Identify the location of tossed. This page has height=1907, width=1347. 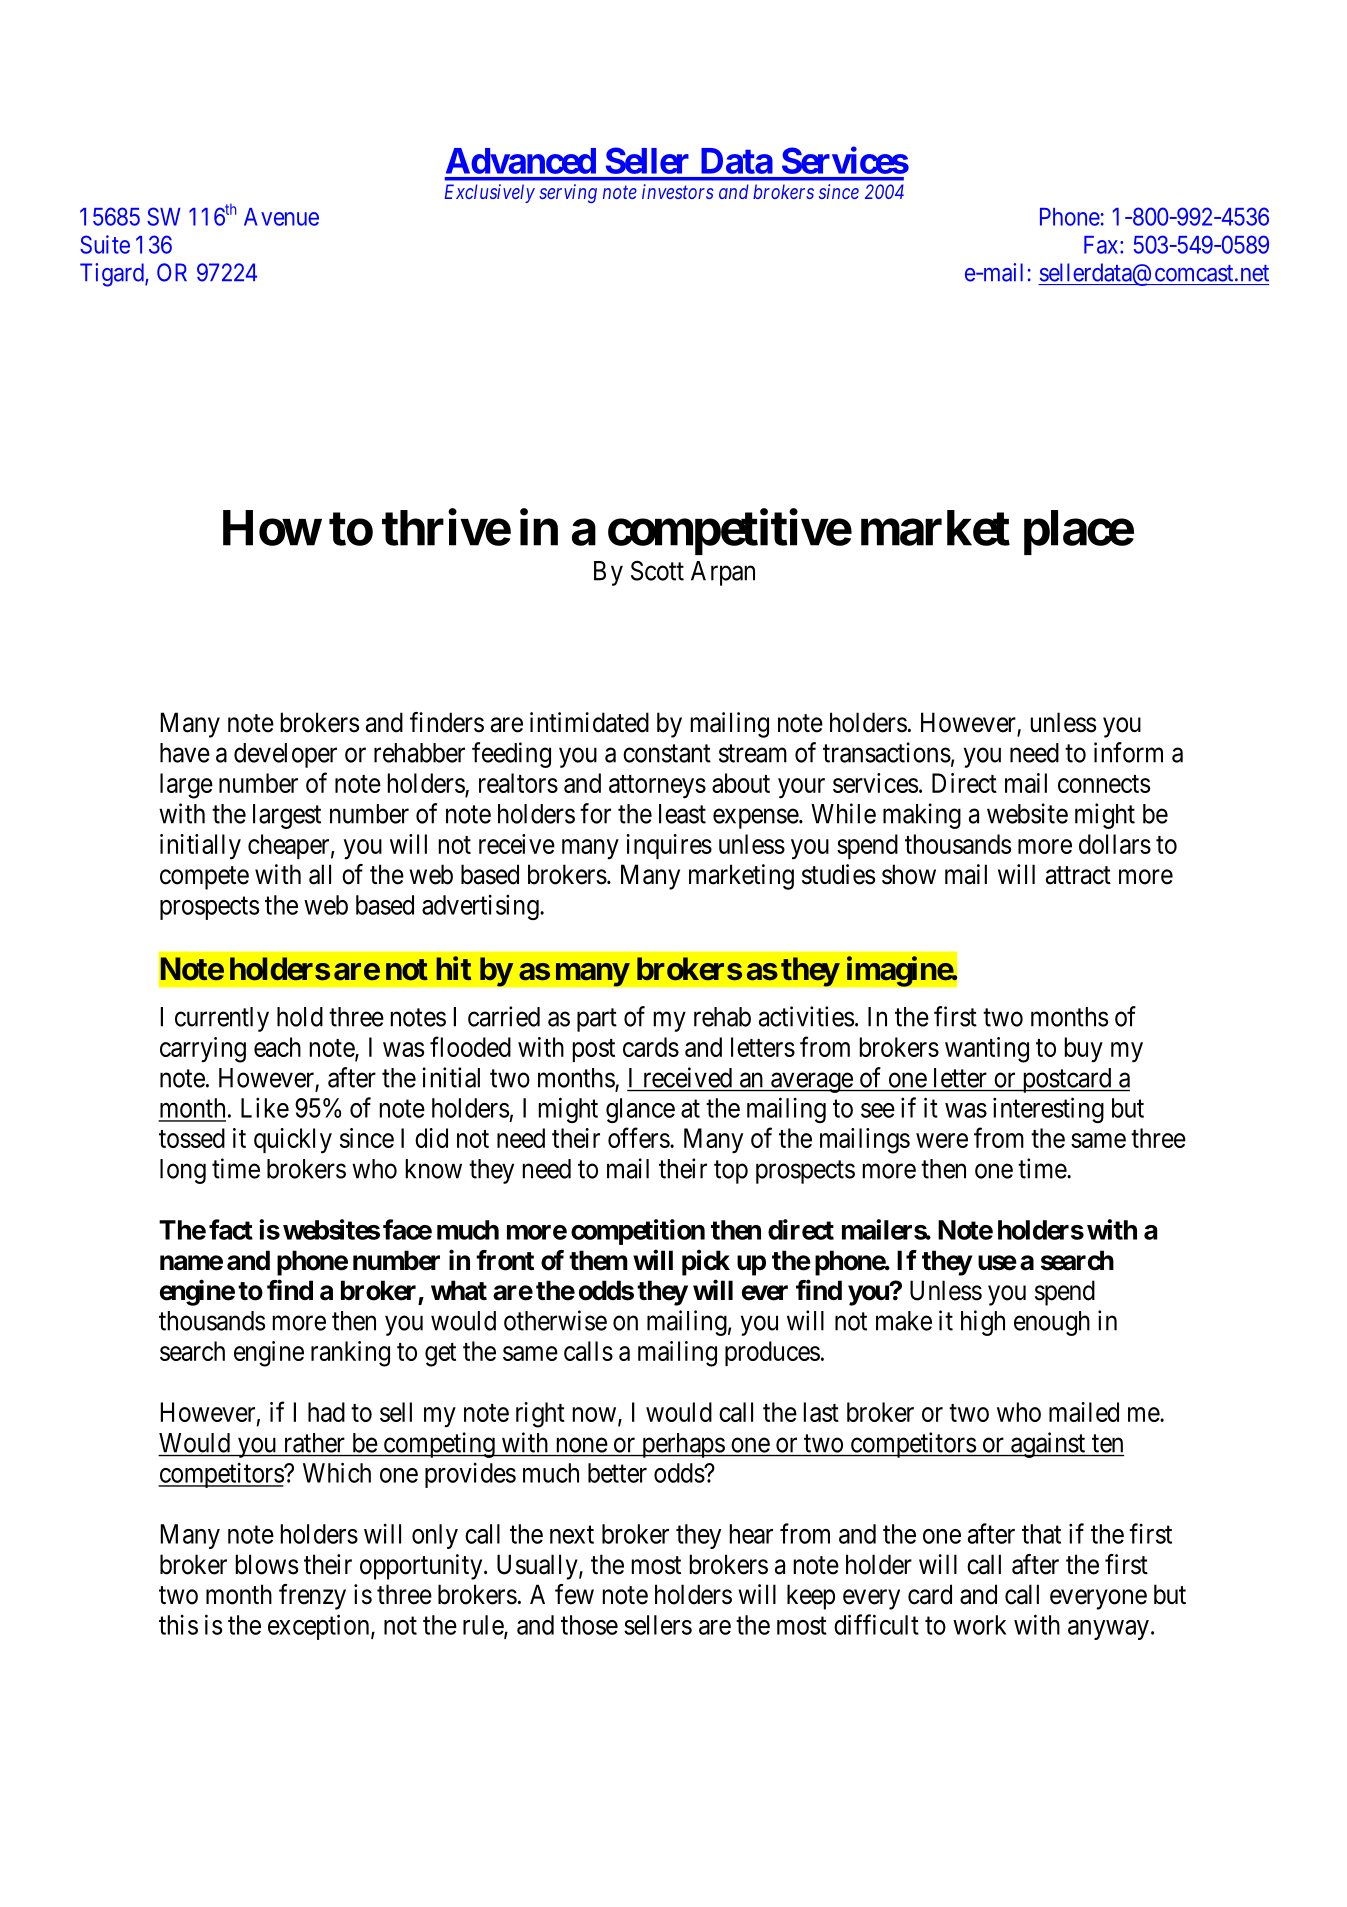
(192, 1138).
